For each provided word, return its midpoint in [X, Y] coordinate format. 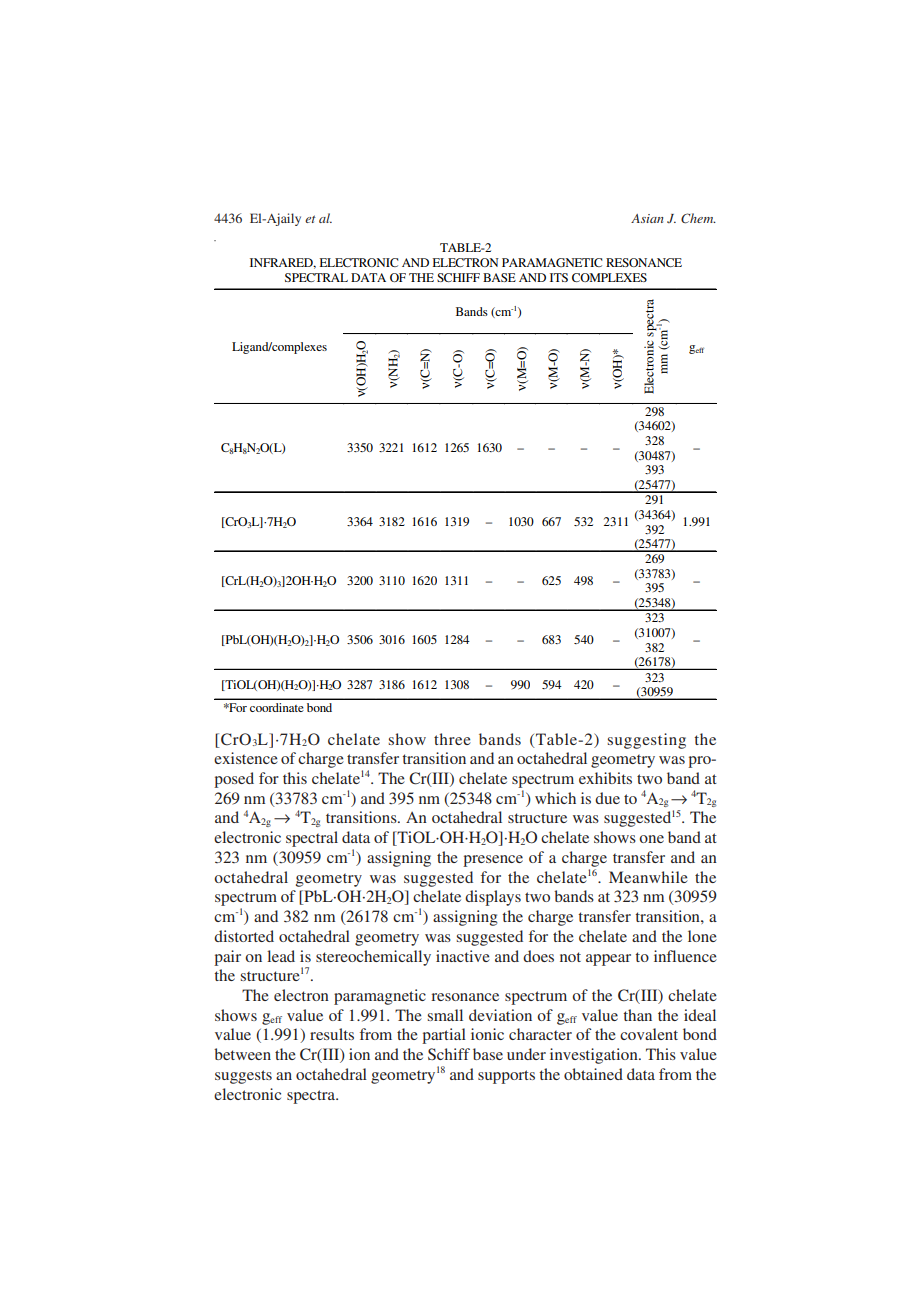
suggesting [647, 741]
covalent [649, 1034]
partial [444, 1036]
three [452, 739]
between [242, 1054]
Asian [647, 218]
